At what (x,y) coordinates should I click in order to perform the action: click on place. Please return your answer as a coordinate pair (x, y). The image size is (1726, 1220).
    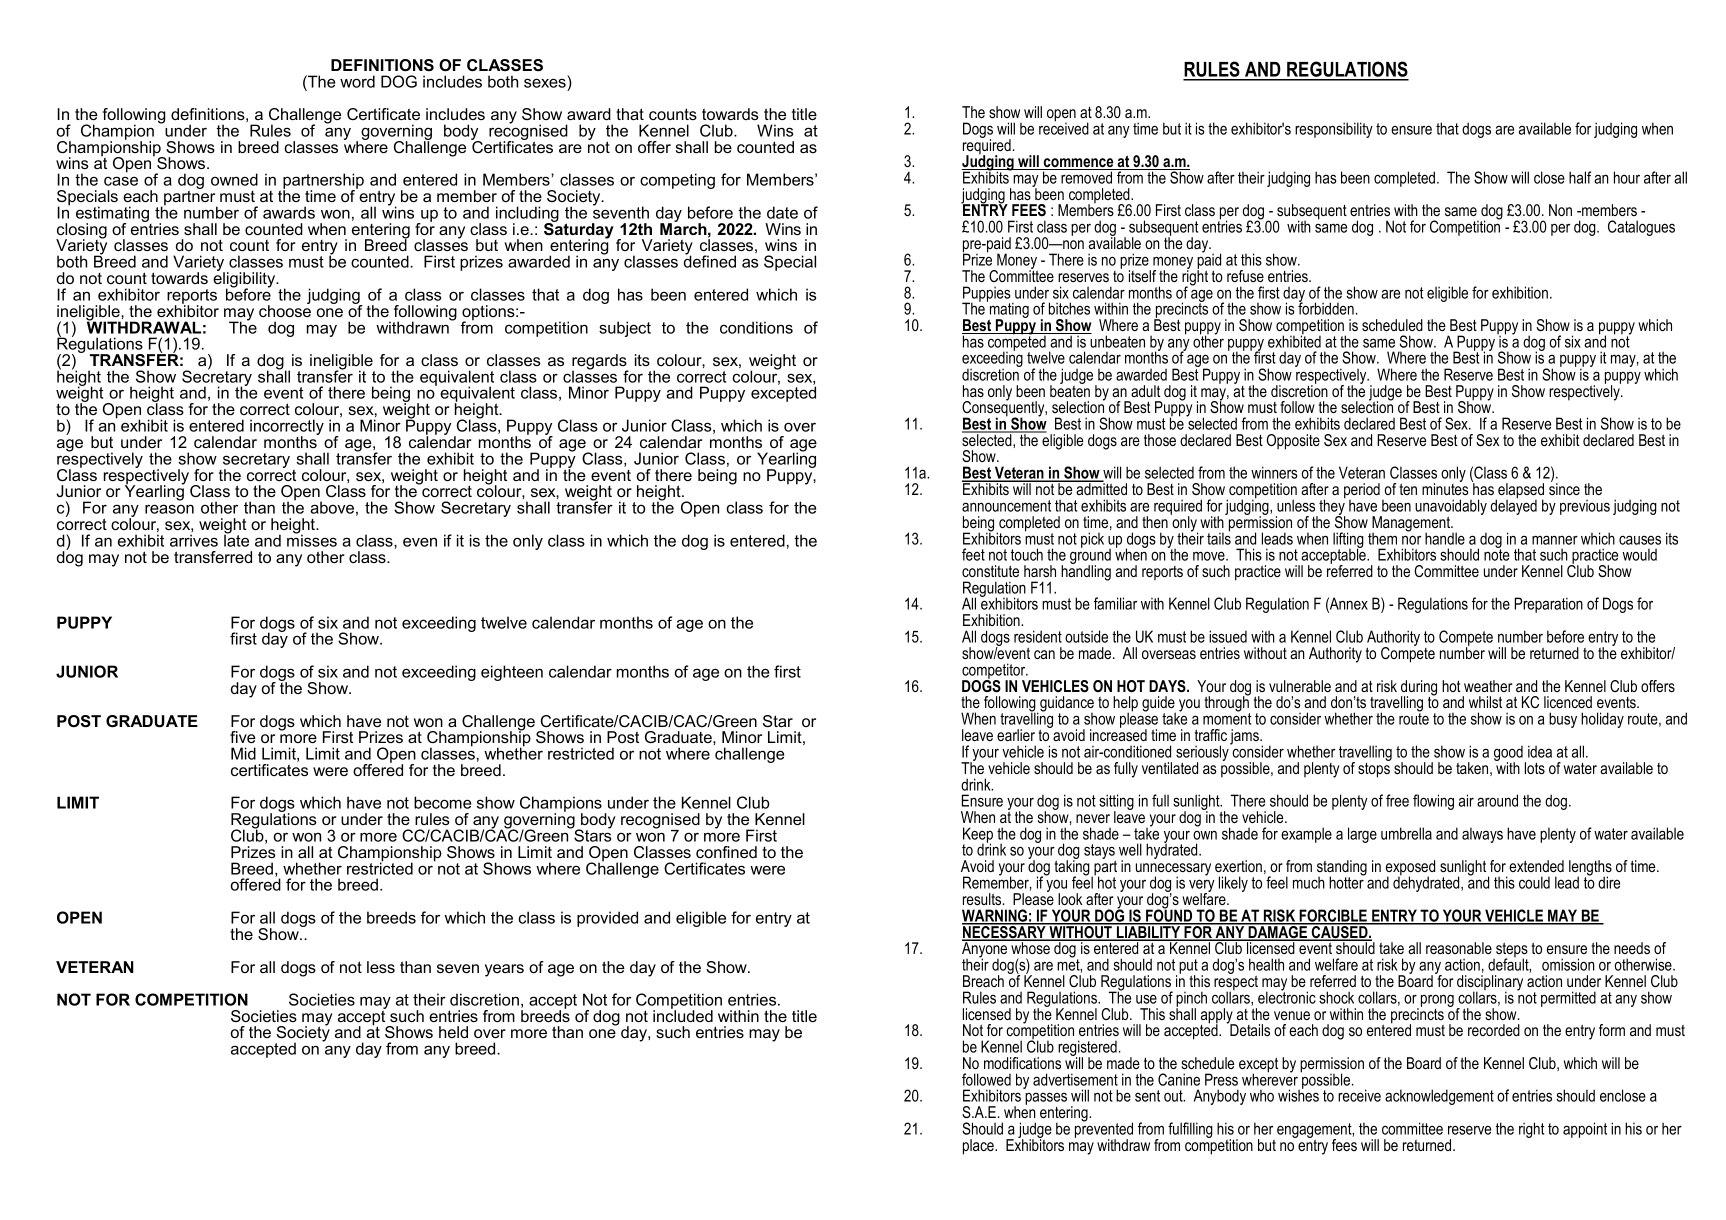
    Looking at the image, I should click on (979, 1147).
